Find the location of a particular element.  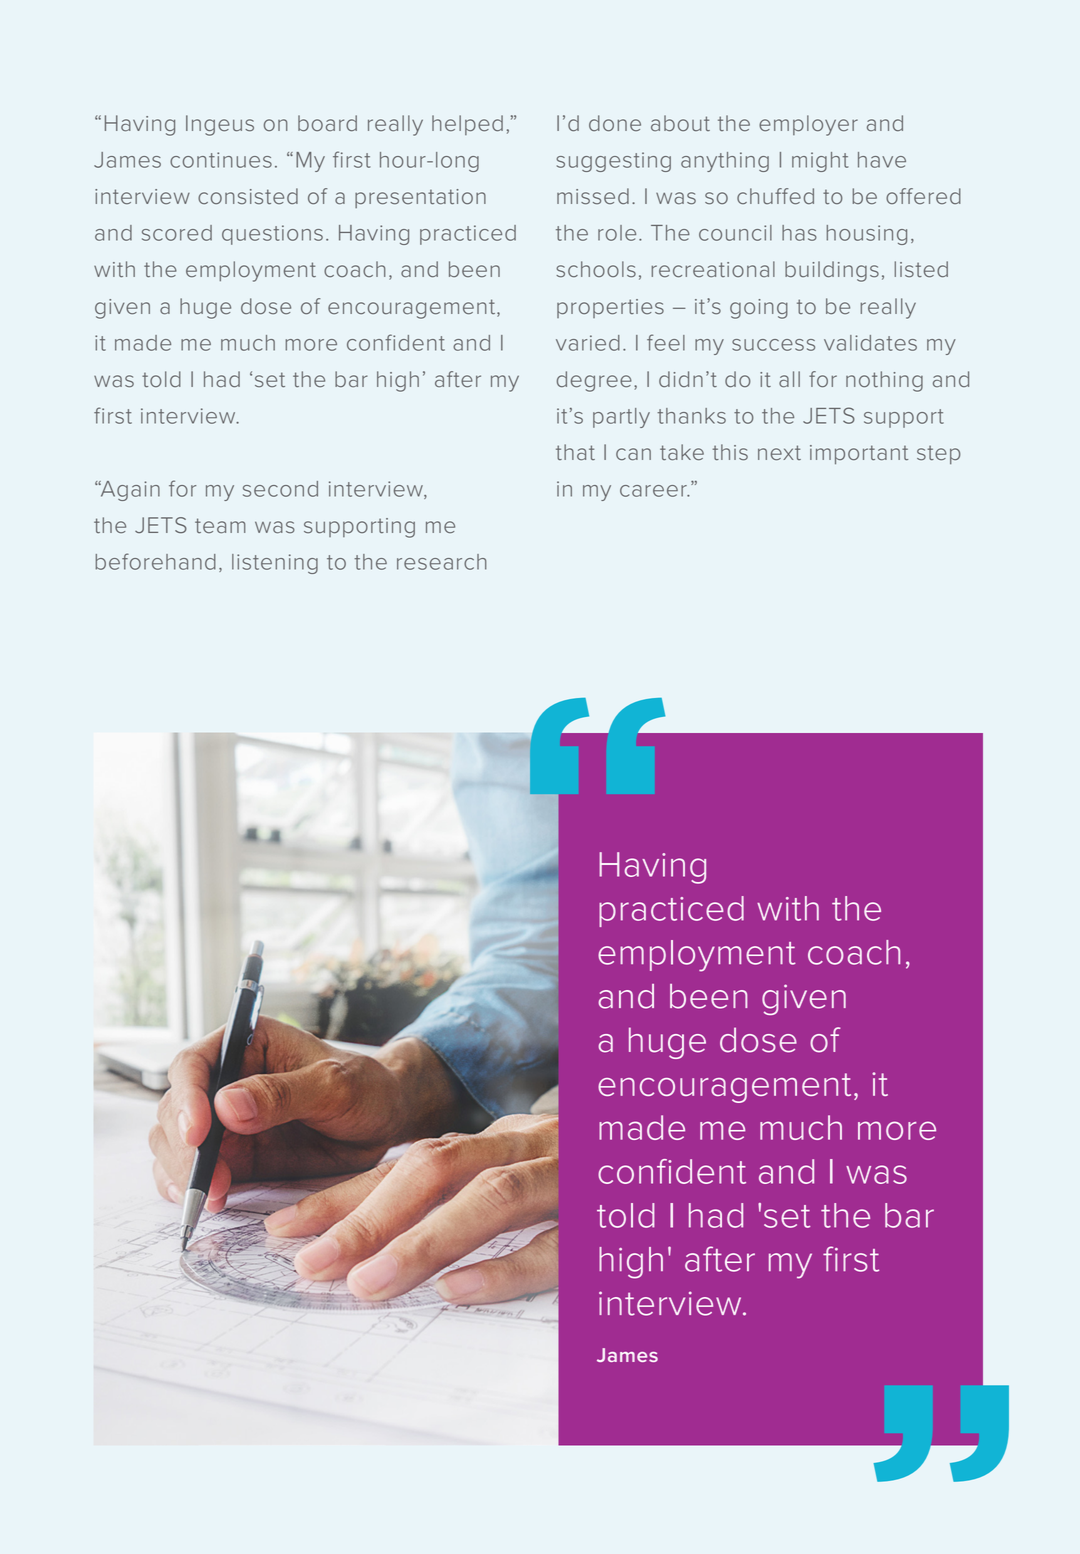

research is located at coordinates (442, 562).
